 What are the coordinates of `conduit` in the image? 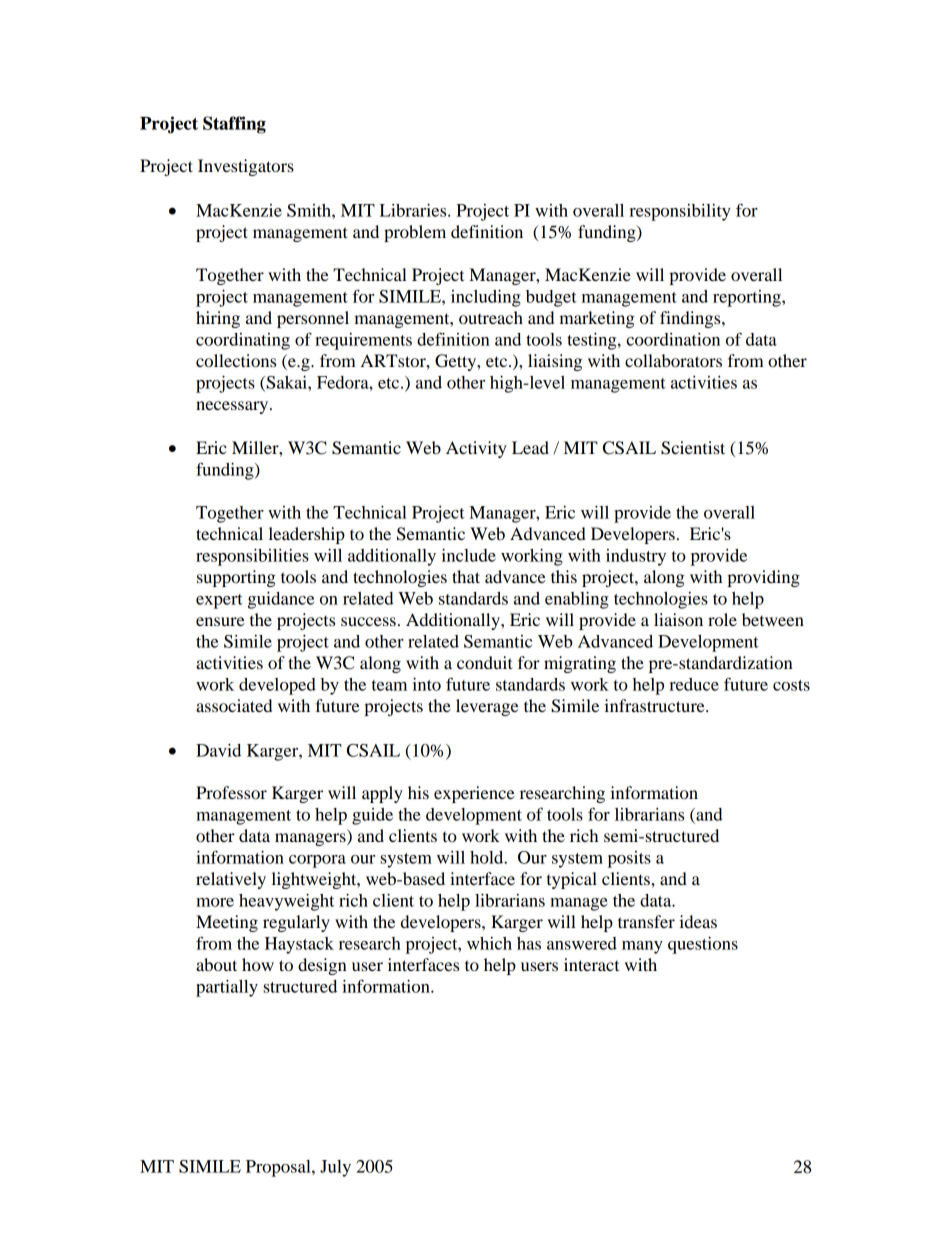 It's located at (485, 662).
